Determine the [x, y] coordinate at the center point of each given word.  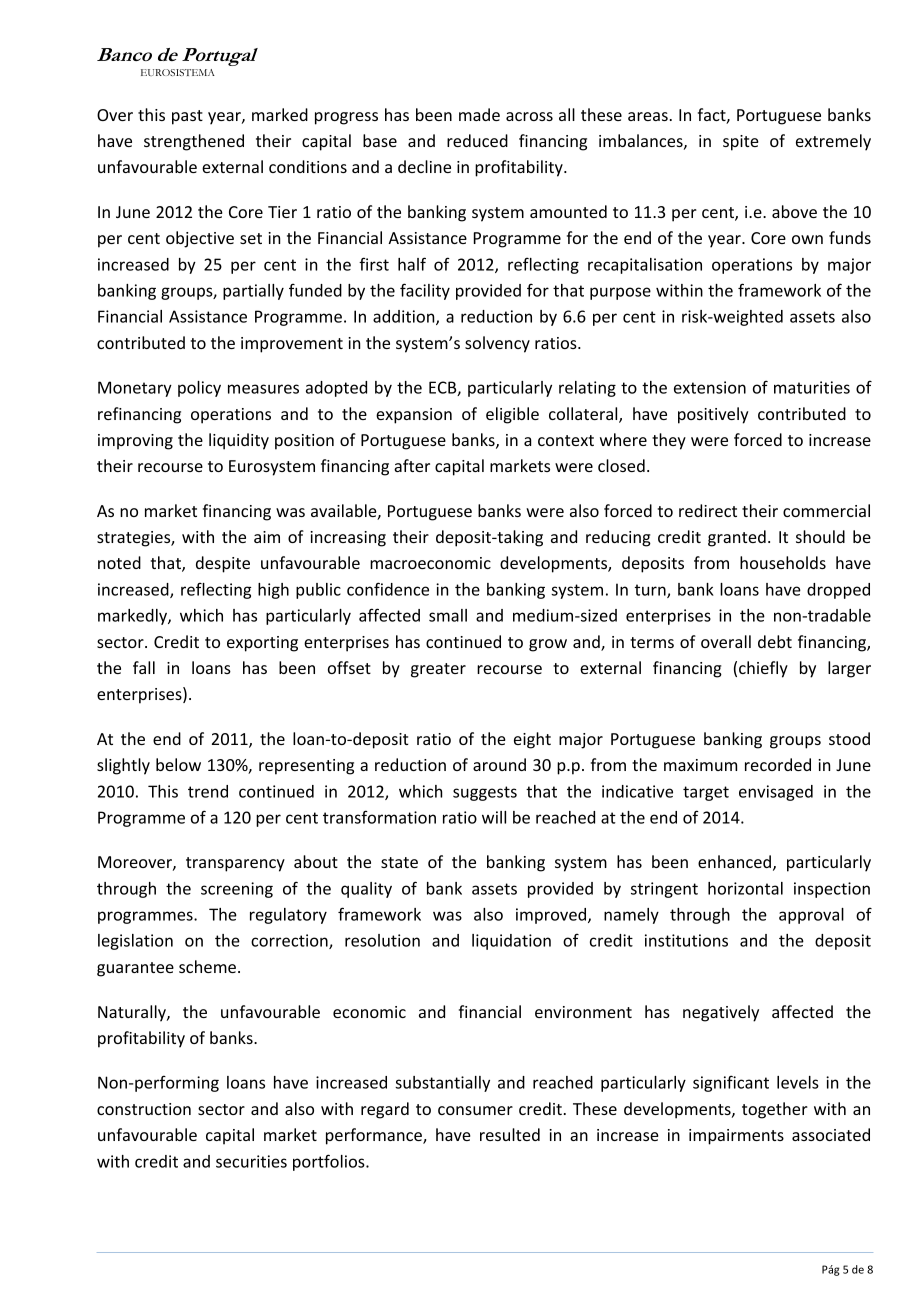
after [412, 465]
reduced [477, 140]
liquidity [239, 441]
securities [251, 1161]
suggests [485, 793]
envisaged [776, 793]
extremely [833, 142]
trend [208, 791]
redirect [708, 510]
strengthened [194, 142]
